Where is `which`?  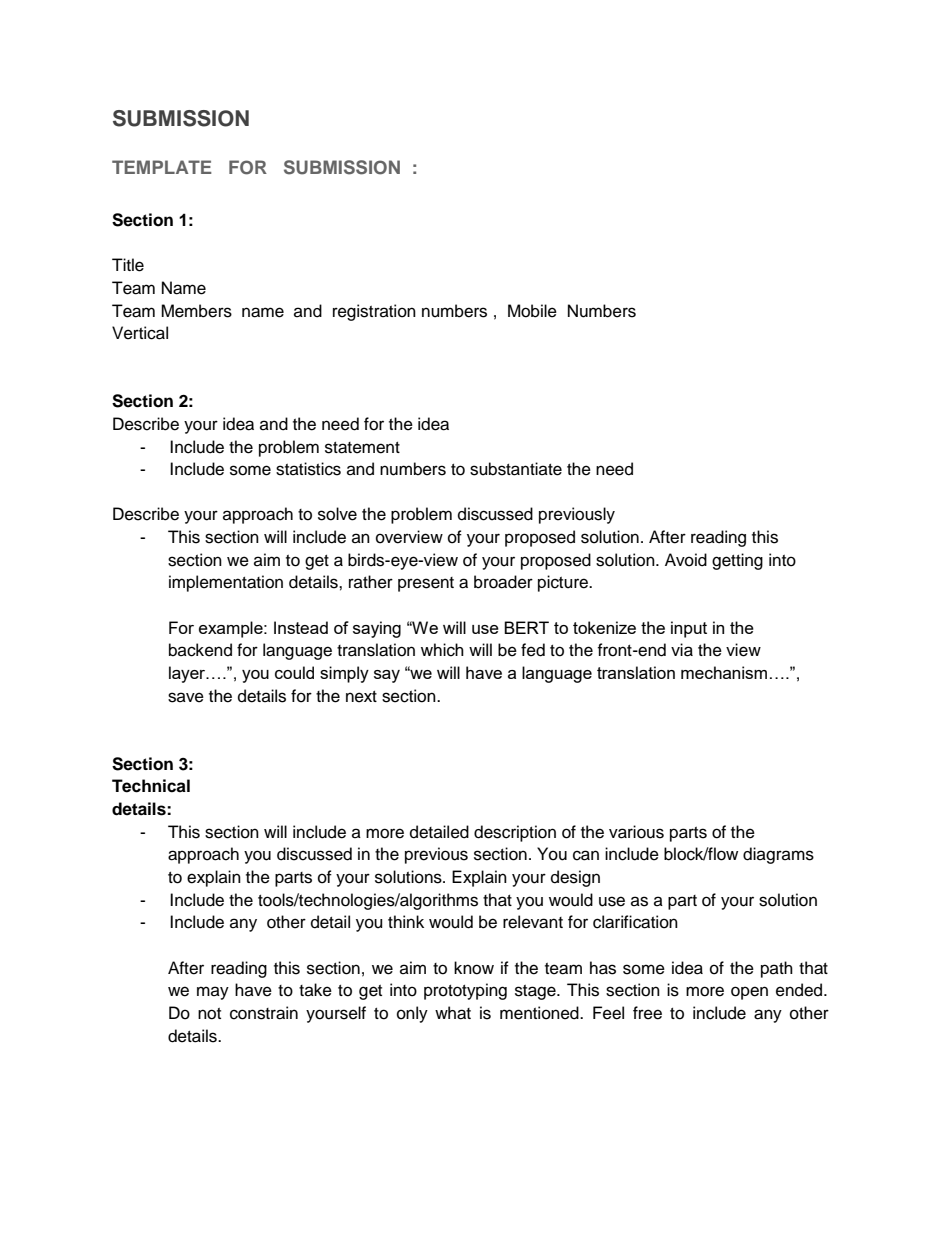
which is located at coordinates (442, 650).
